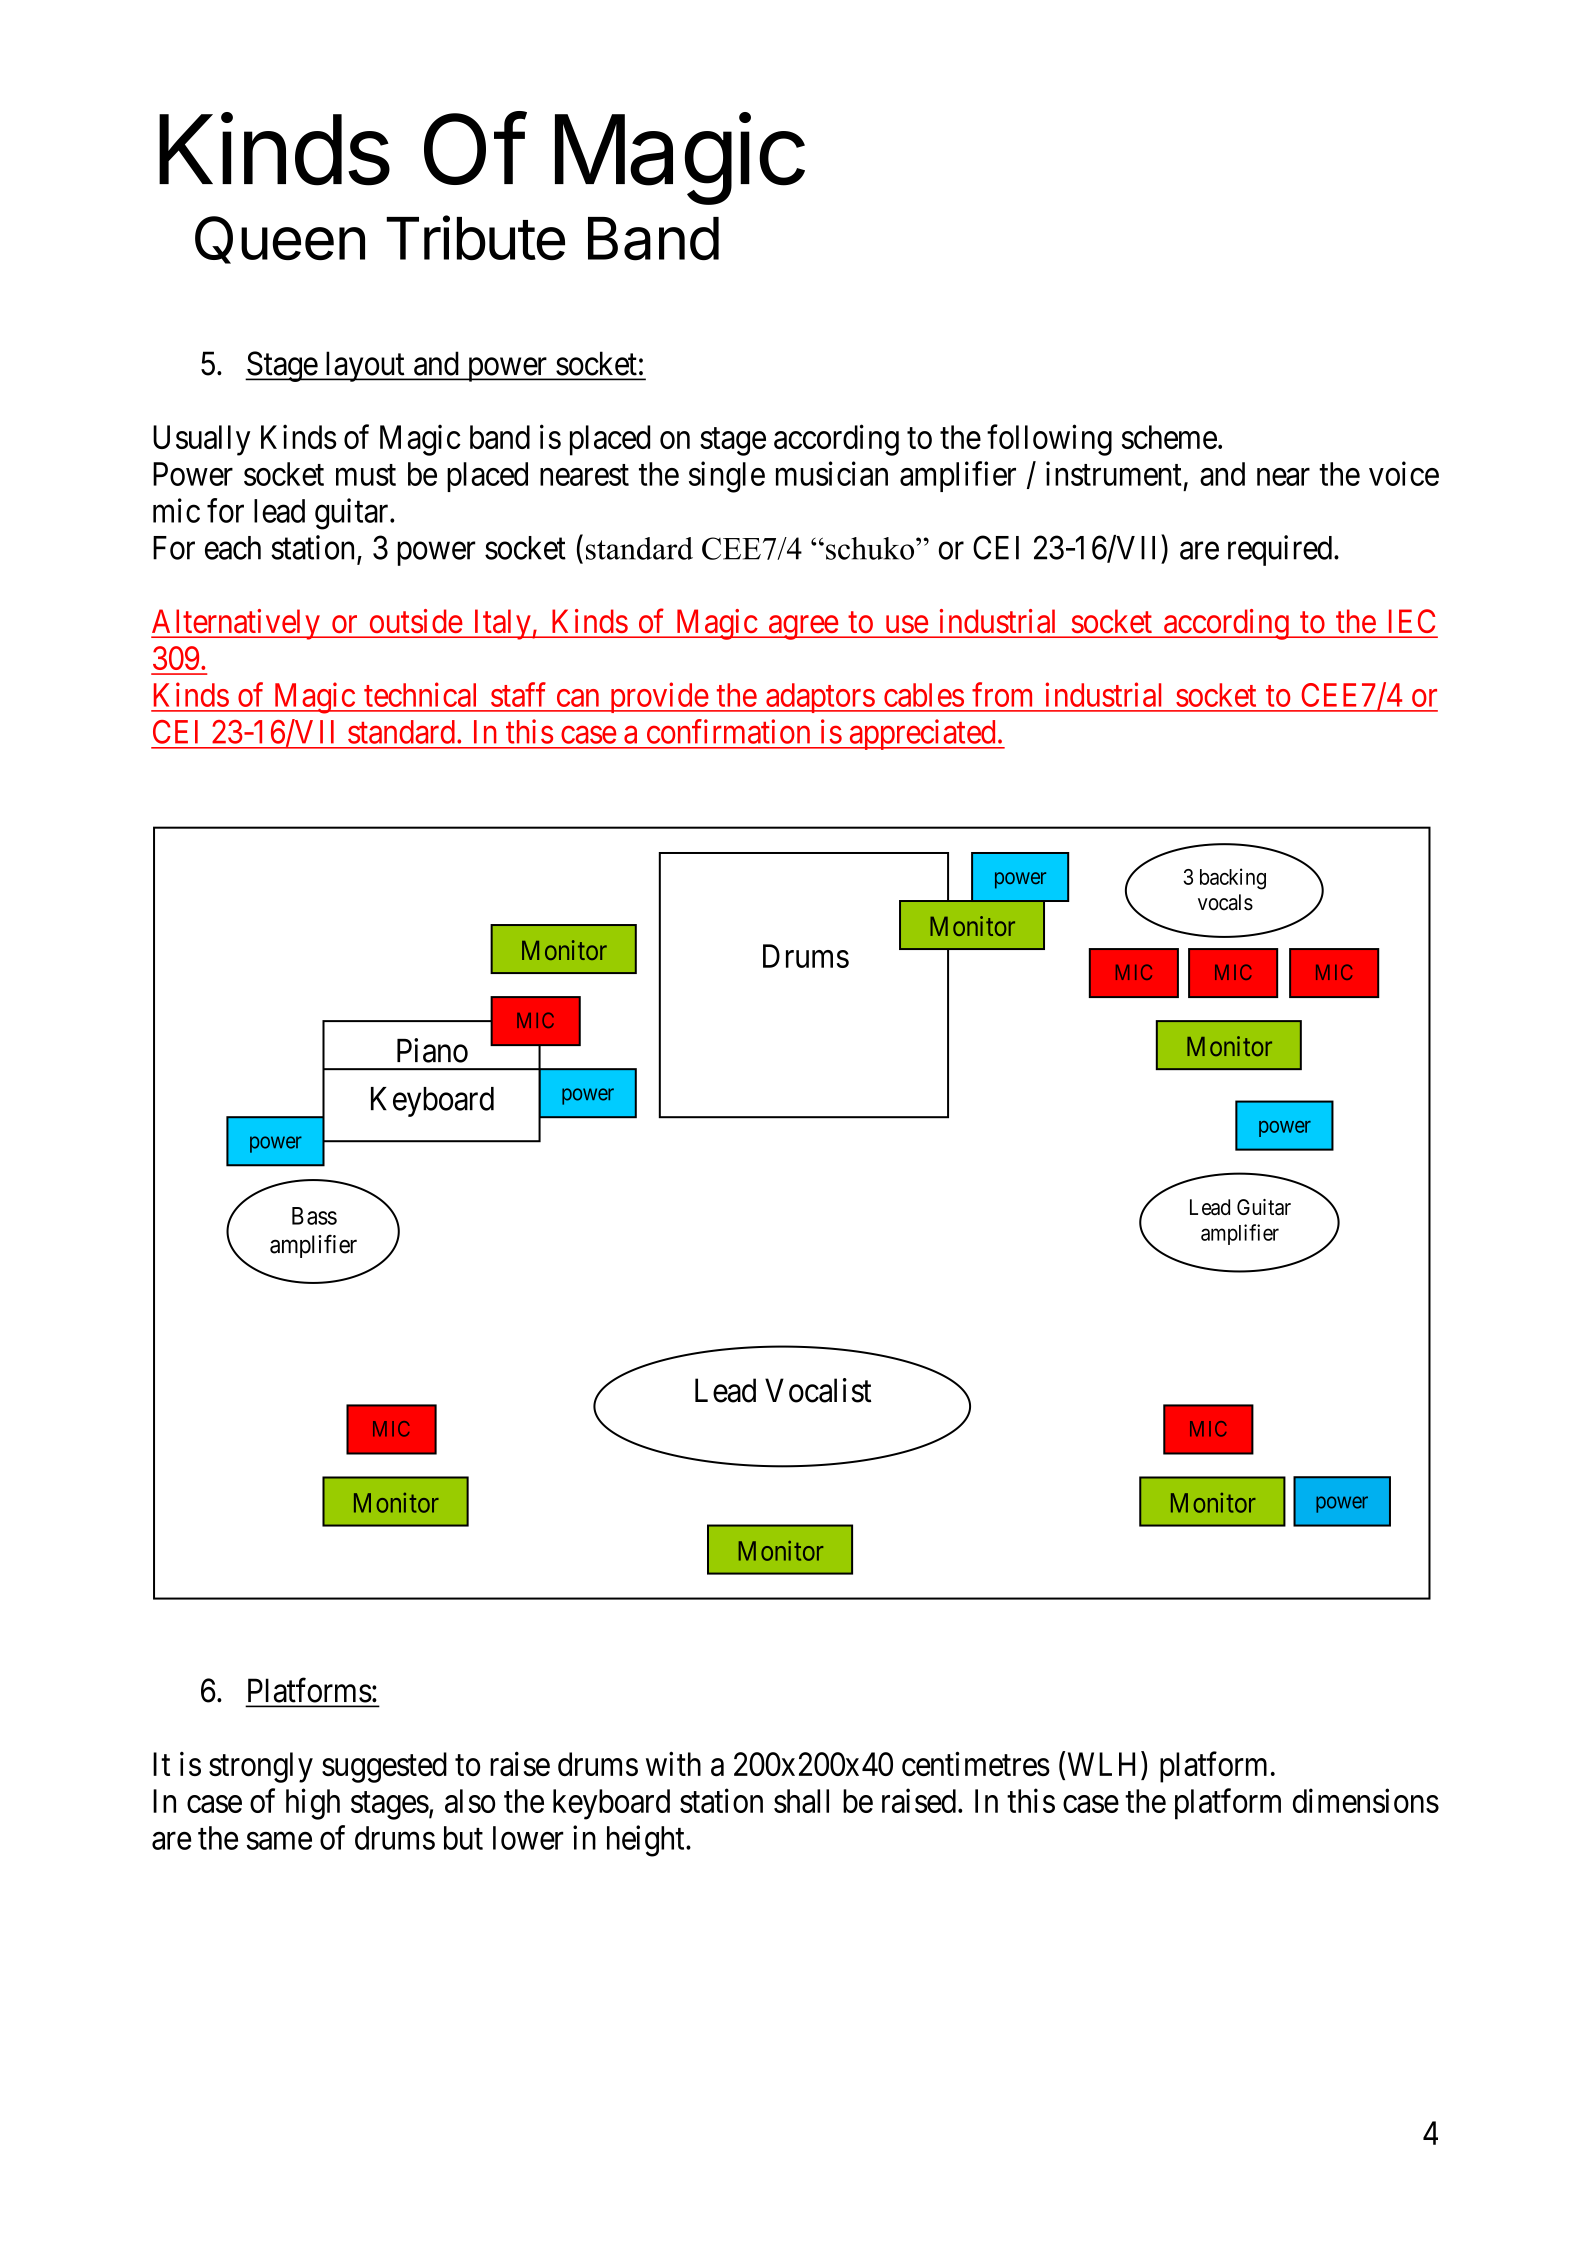  I want to click on technical, so click(420, 694).
